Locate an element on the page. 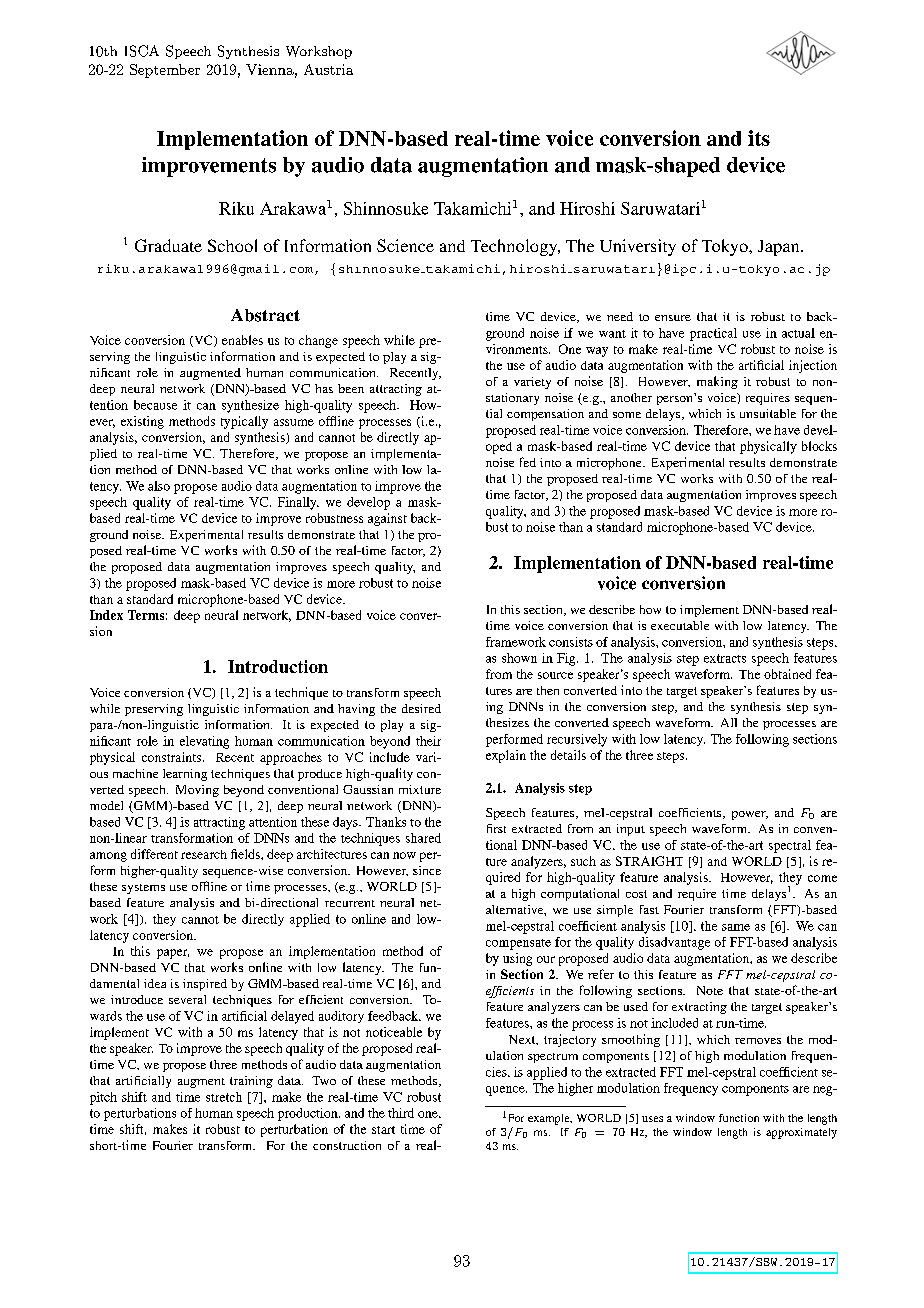 The image size is (924, 1308). Index is located at coordinates (106, 615).
